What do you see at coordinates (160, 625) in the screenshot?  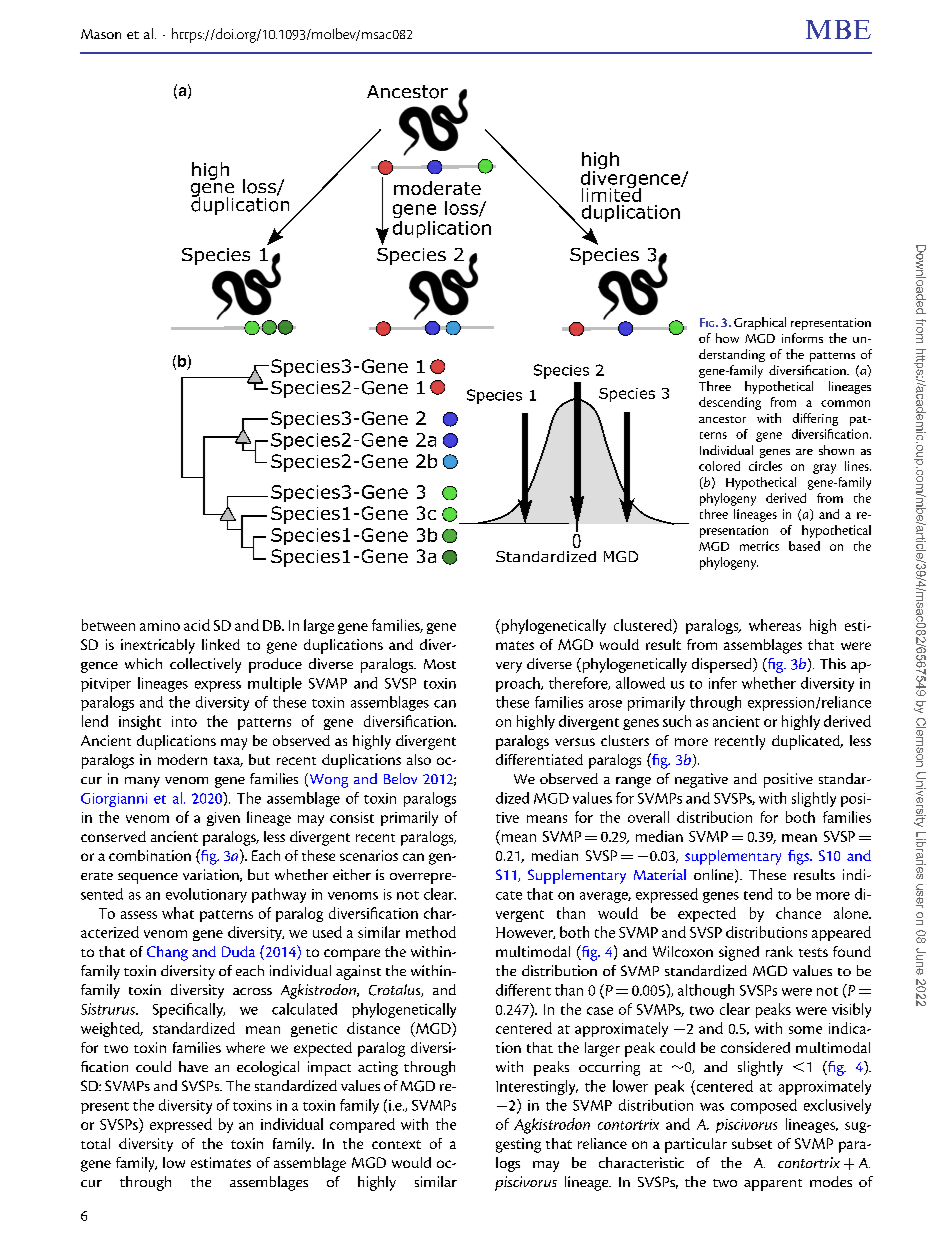 I see `amino` at bounding box center [160, 625].
